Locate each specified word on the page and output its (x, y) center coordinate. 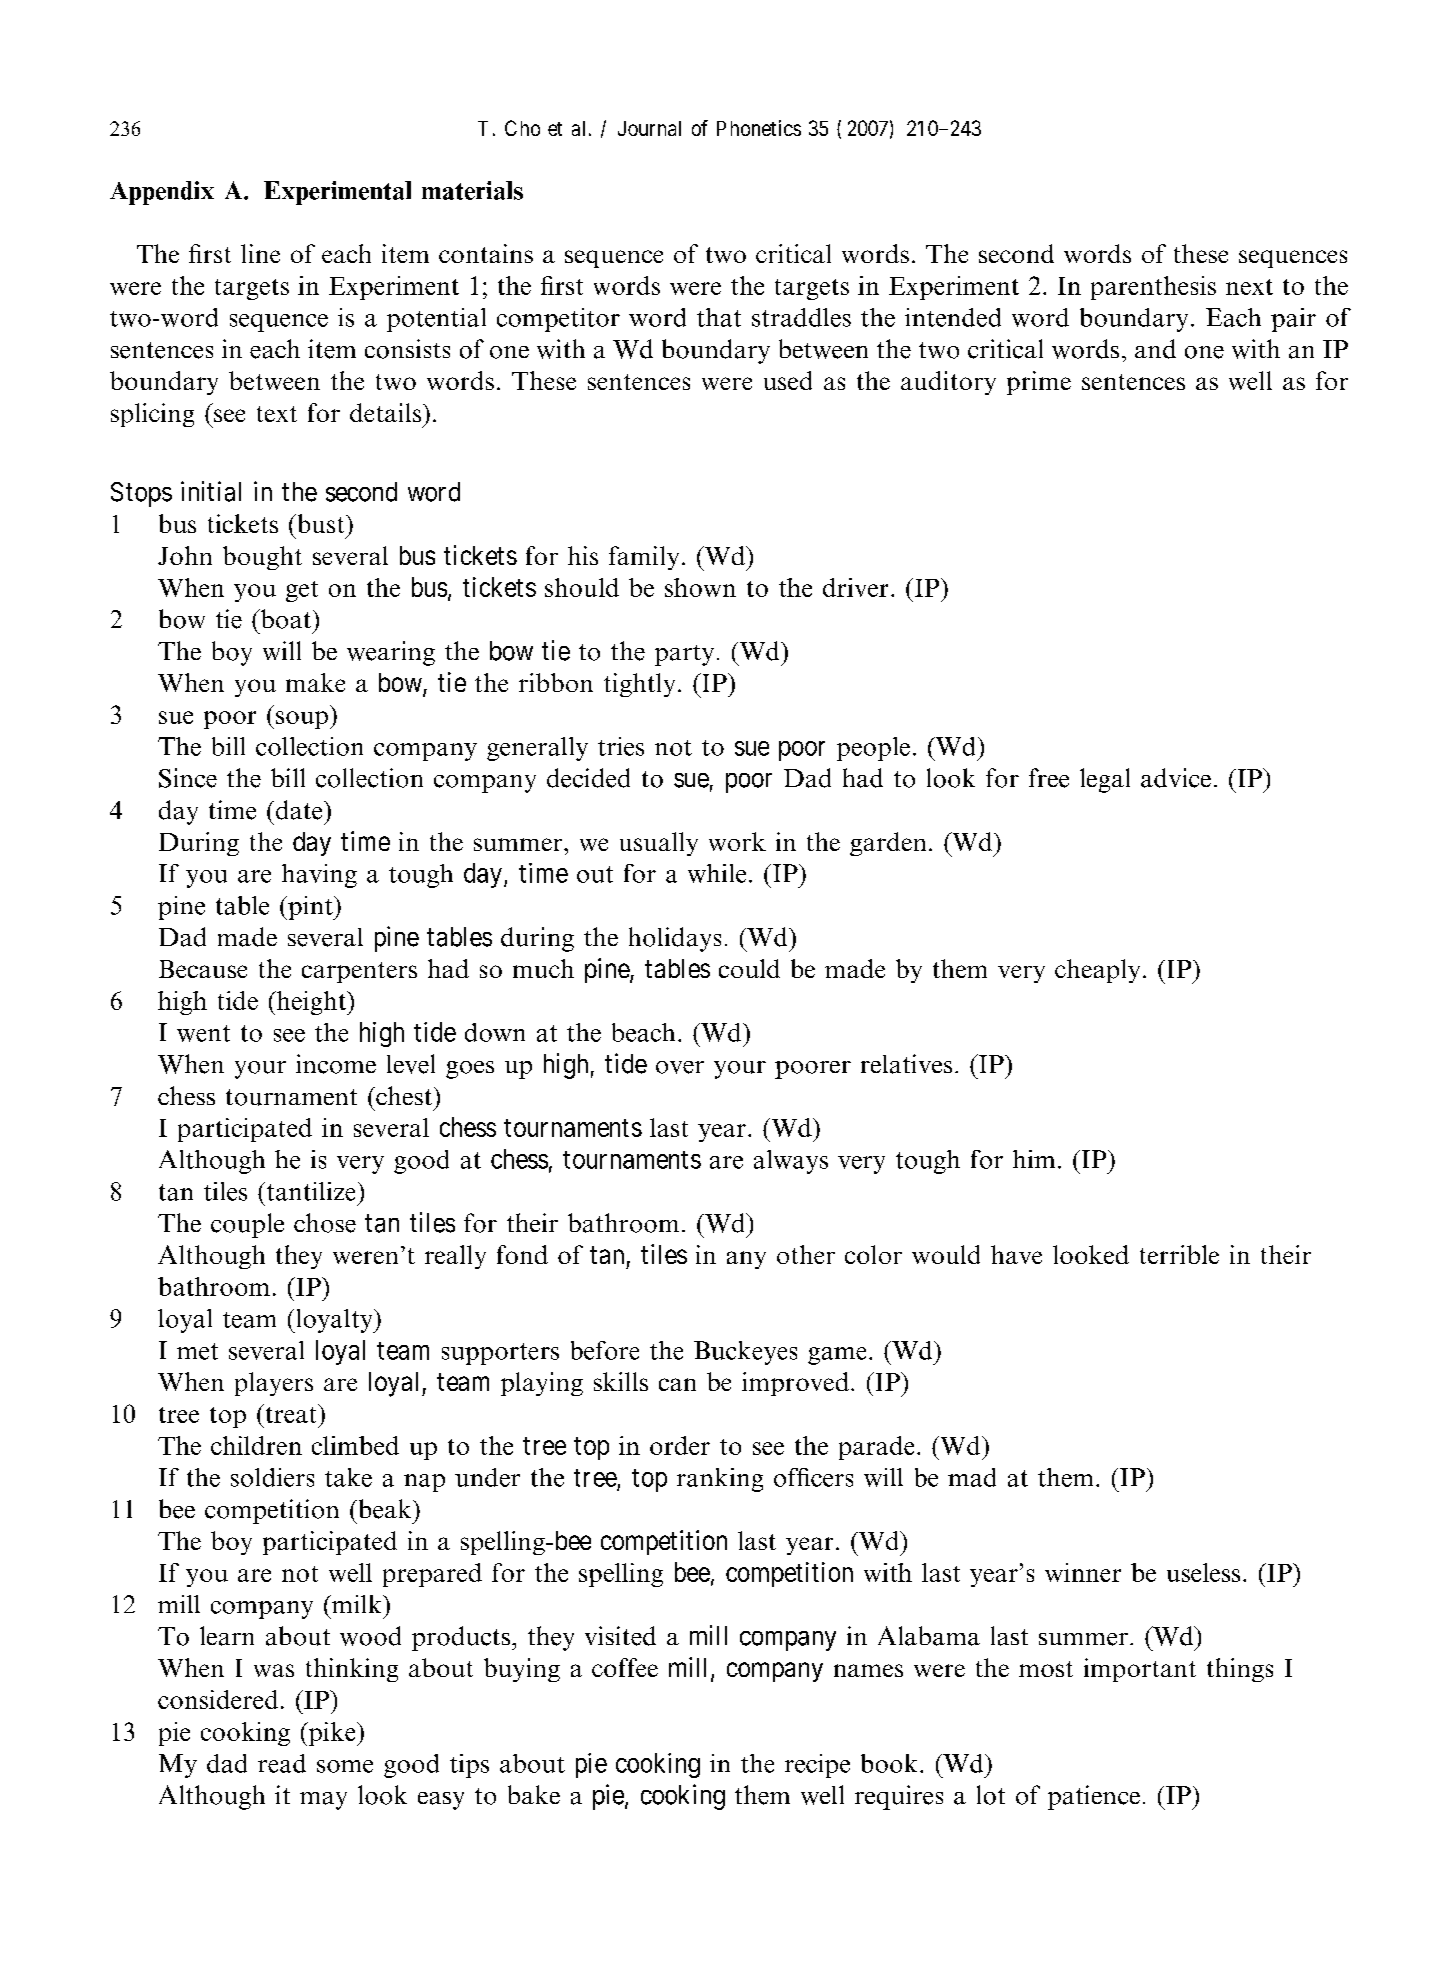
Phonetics (759, 128)
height (311, 1003)
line (260, 253)
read (282, 1763)
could (749, 968)
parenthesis (1153, 288)
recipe (817, 1766)
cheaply (1097, 971)
